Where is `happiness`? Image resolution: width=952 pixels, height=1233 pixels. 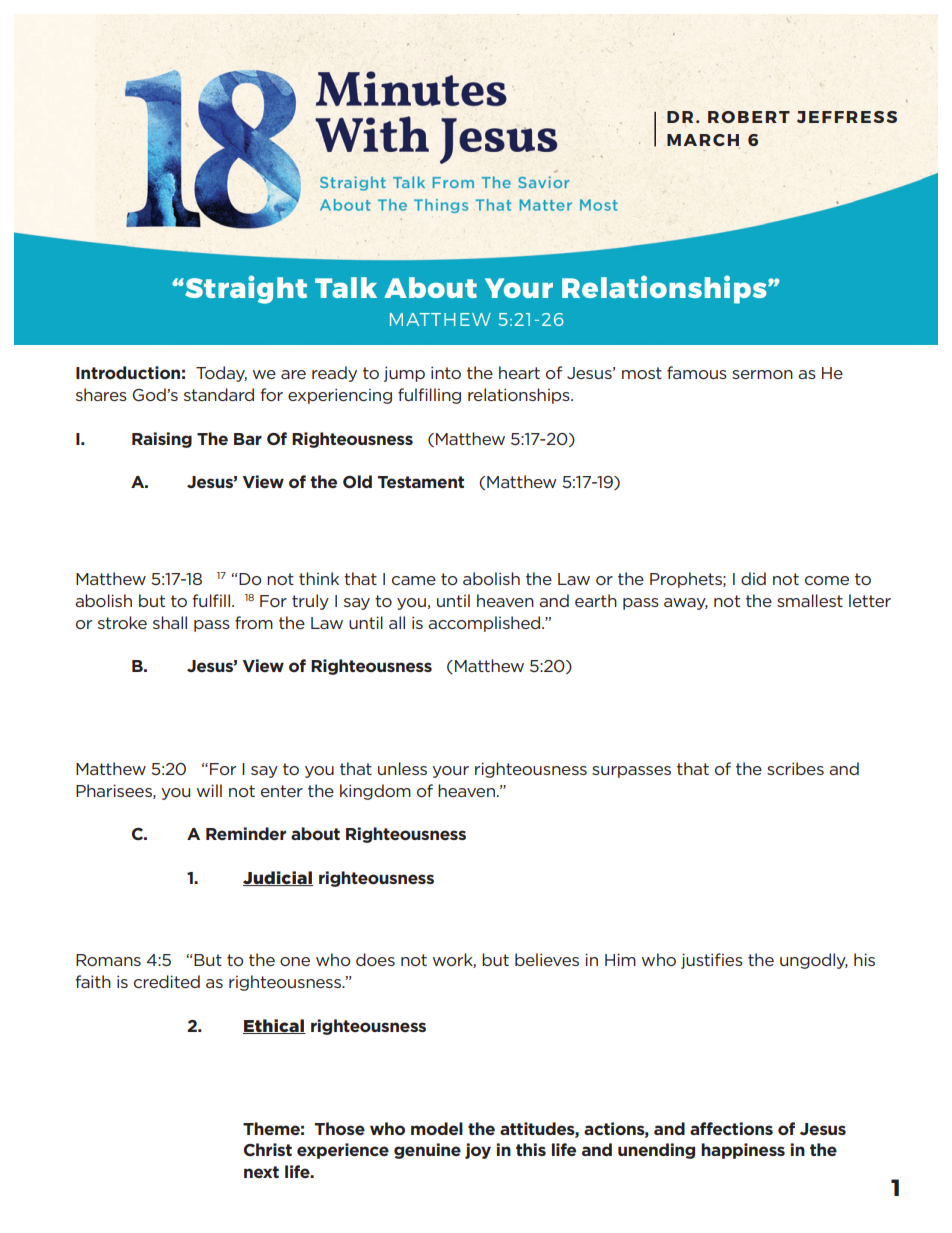
happiness is located at coordinates (743, 1151).
